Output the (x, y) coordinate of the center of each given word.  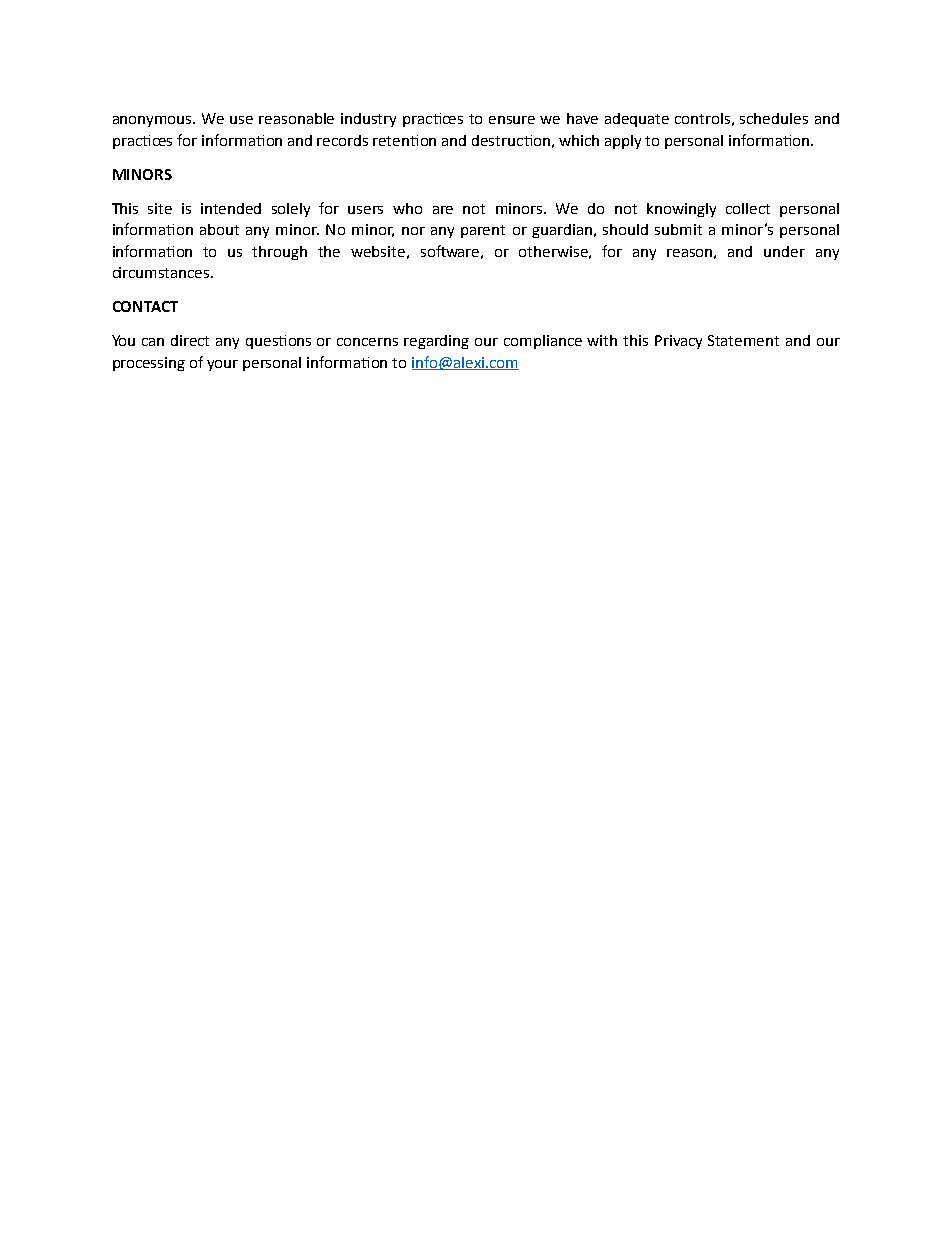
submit (678, 229)
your (222, 365)
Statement (743, 340)
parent (483, 231)
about (219, 229)
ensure (512, 120)
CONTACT (145, 306)
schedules (774, 118)
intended (231, 208)
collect (748, 208)
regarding (436, 342)
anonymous (154, 121)
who (407, 208)
